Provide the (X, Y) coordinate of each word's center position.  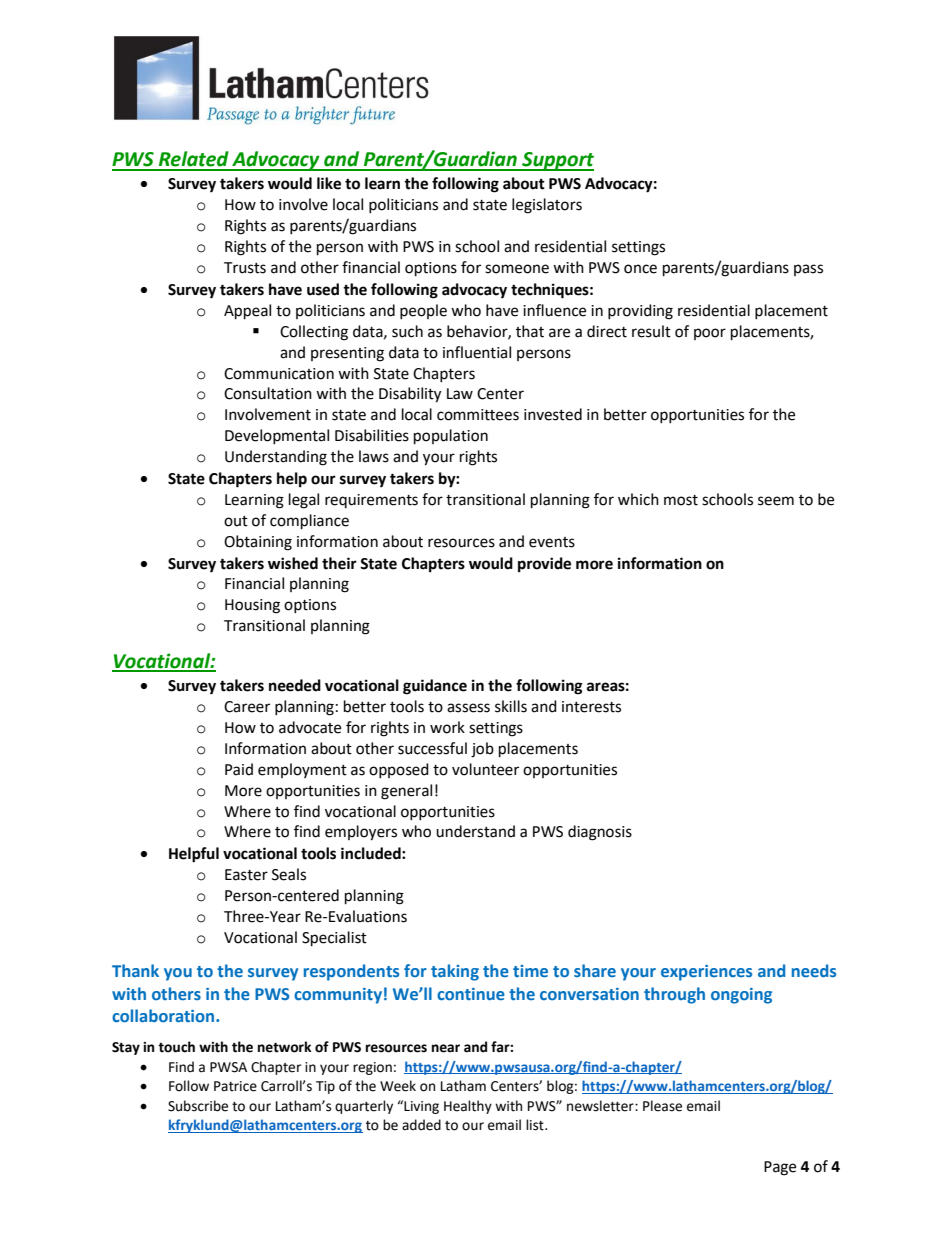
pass (808, 270)
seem (776, 501)
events (552, 542)
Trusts (245, 268)
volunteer (485, 769)
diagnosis (600, 833)
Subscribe (198, 1106)
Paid (239, 769)
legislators (547, 206)
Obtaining (258, 543)
